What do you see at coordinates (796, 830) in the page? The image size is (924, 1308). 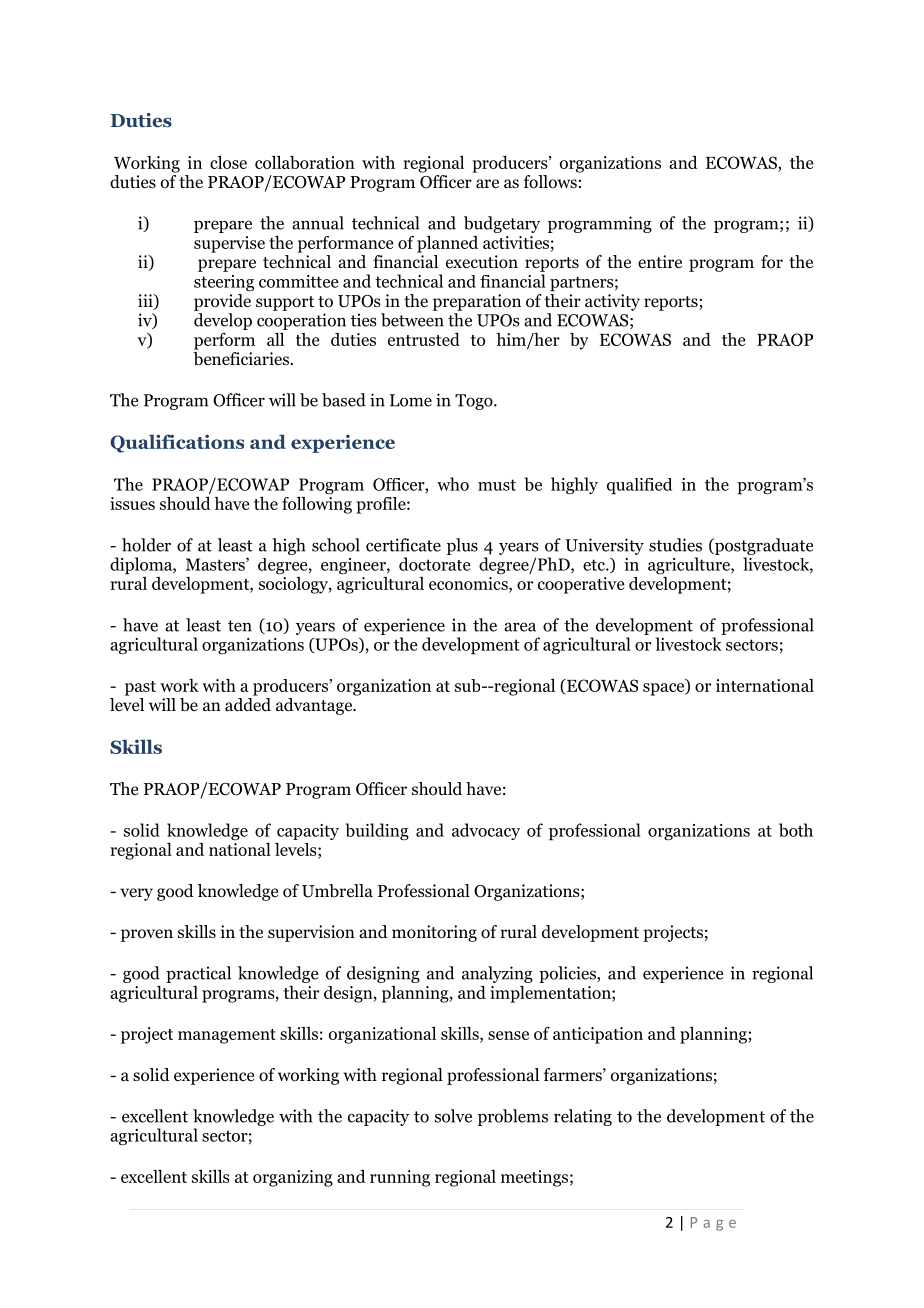 I see `both` at bounding box center [796, 830].
